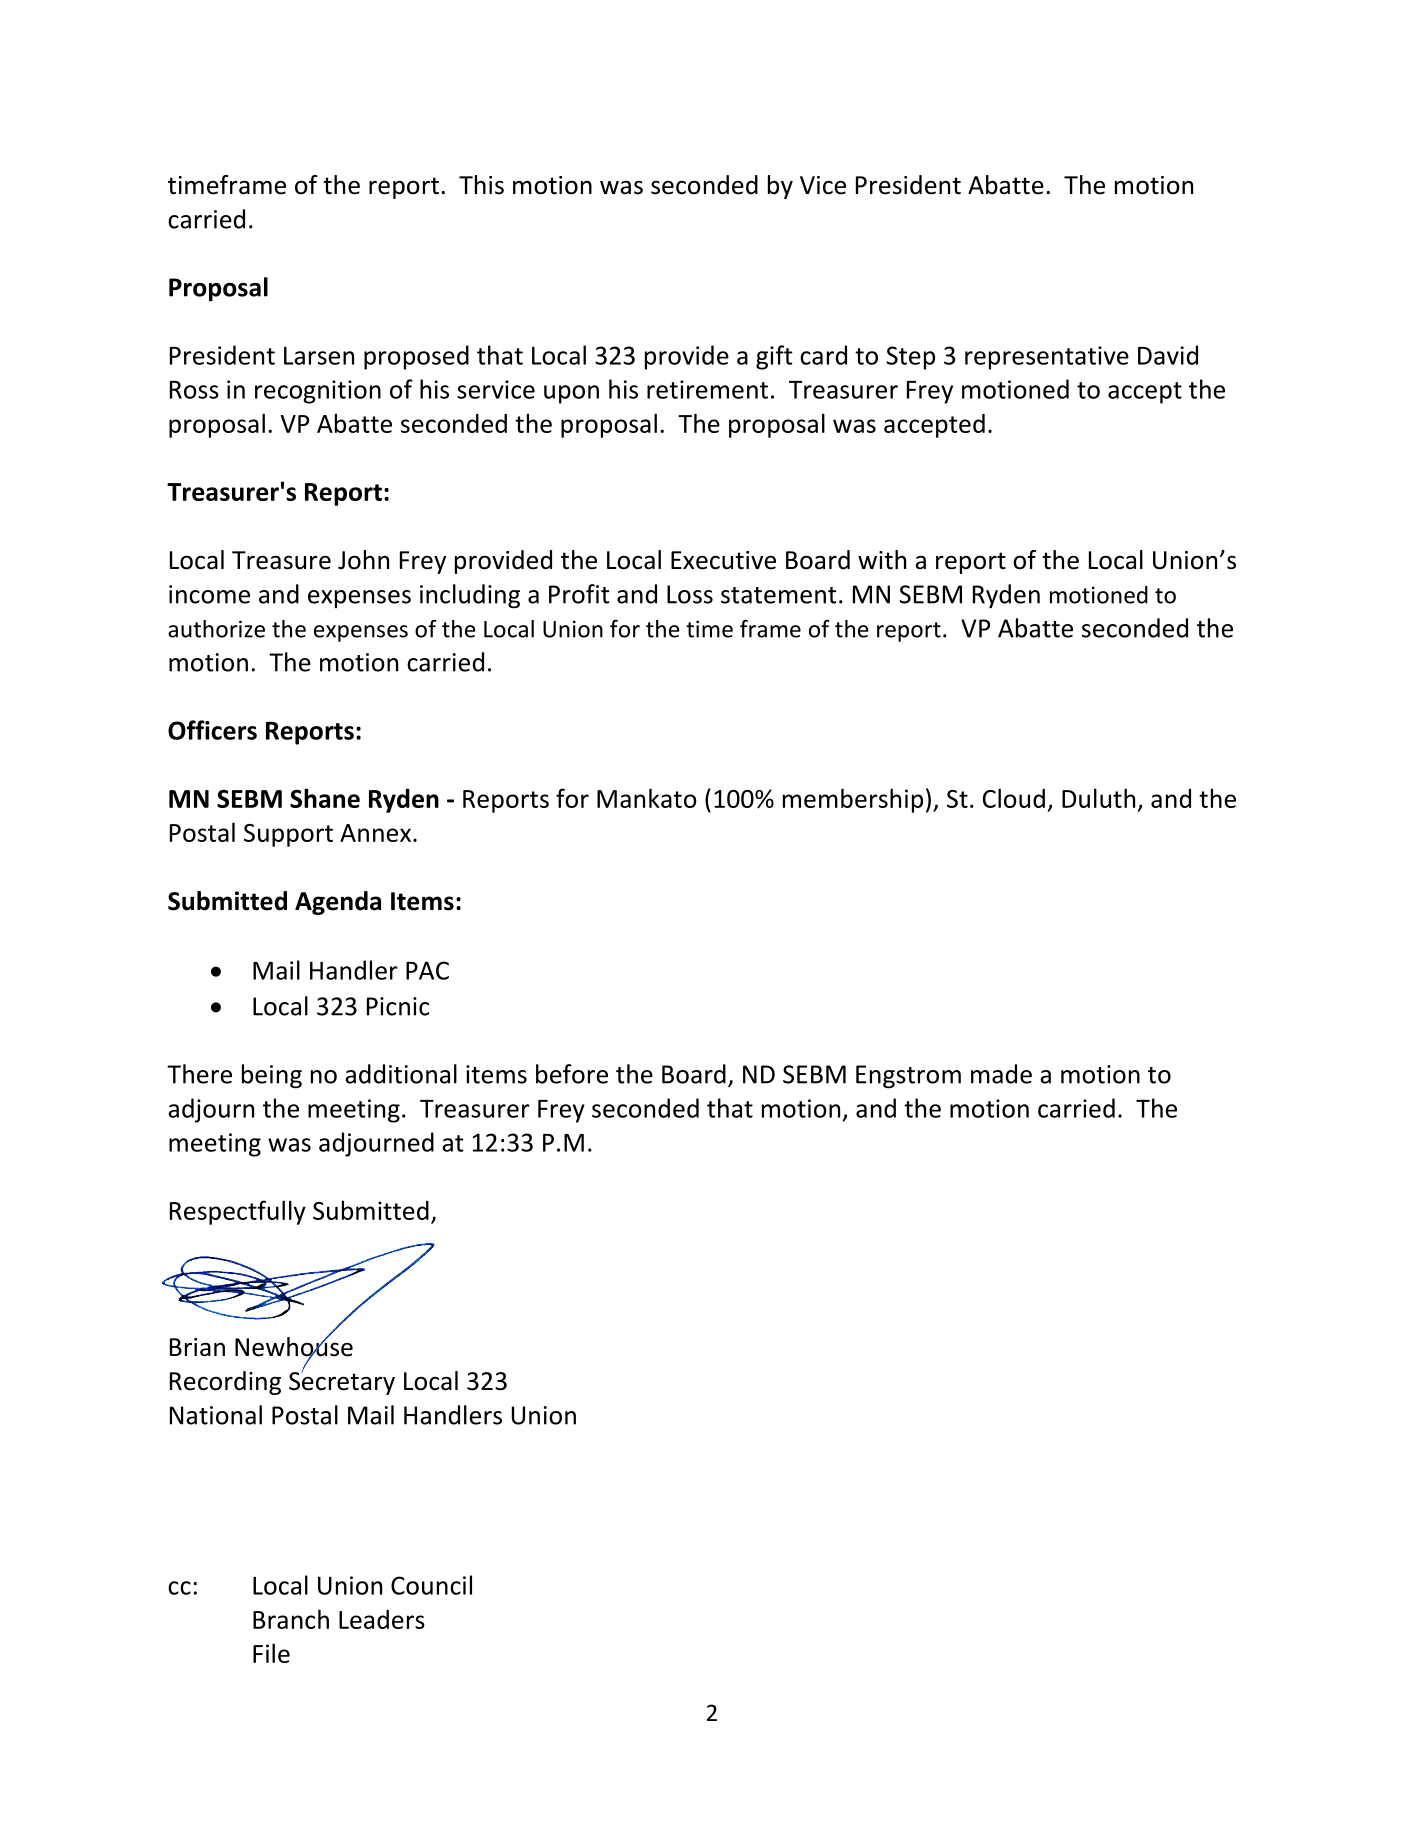  What do you see at coordinates (291, 1619) in the document?
I see `Branch` at bounding box center [291, 1619].
